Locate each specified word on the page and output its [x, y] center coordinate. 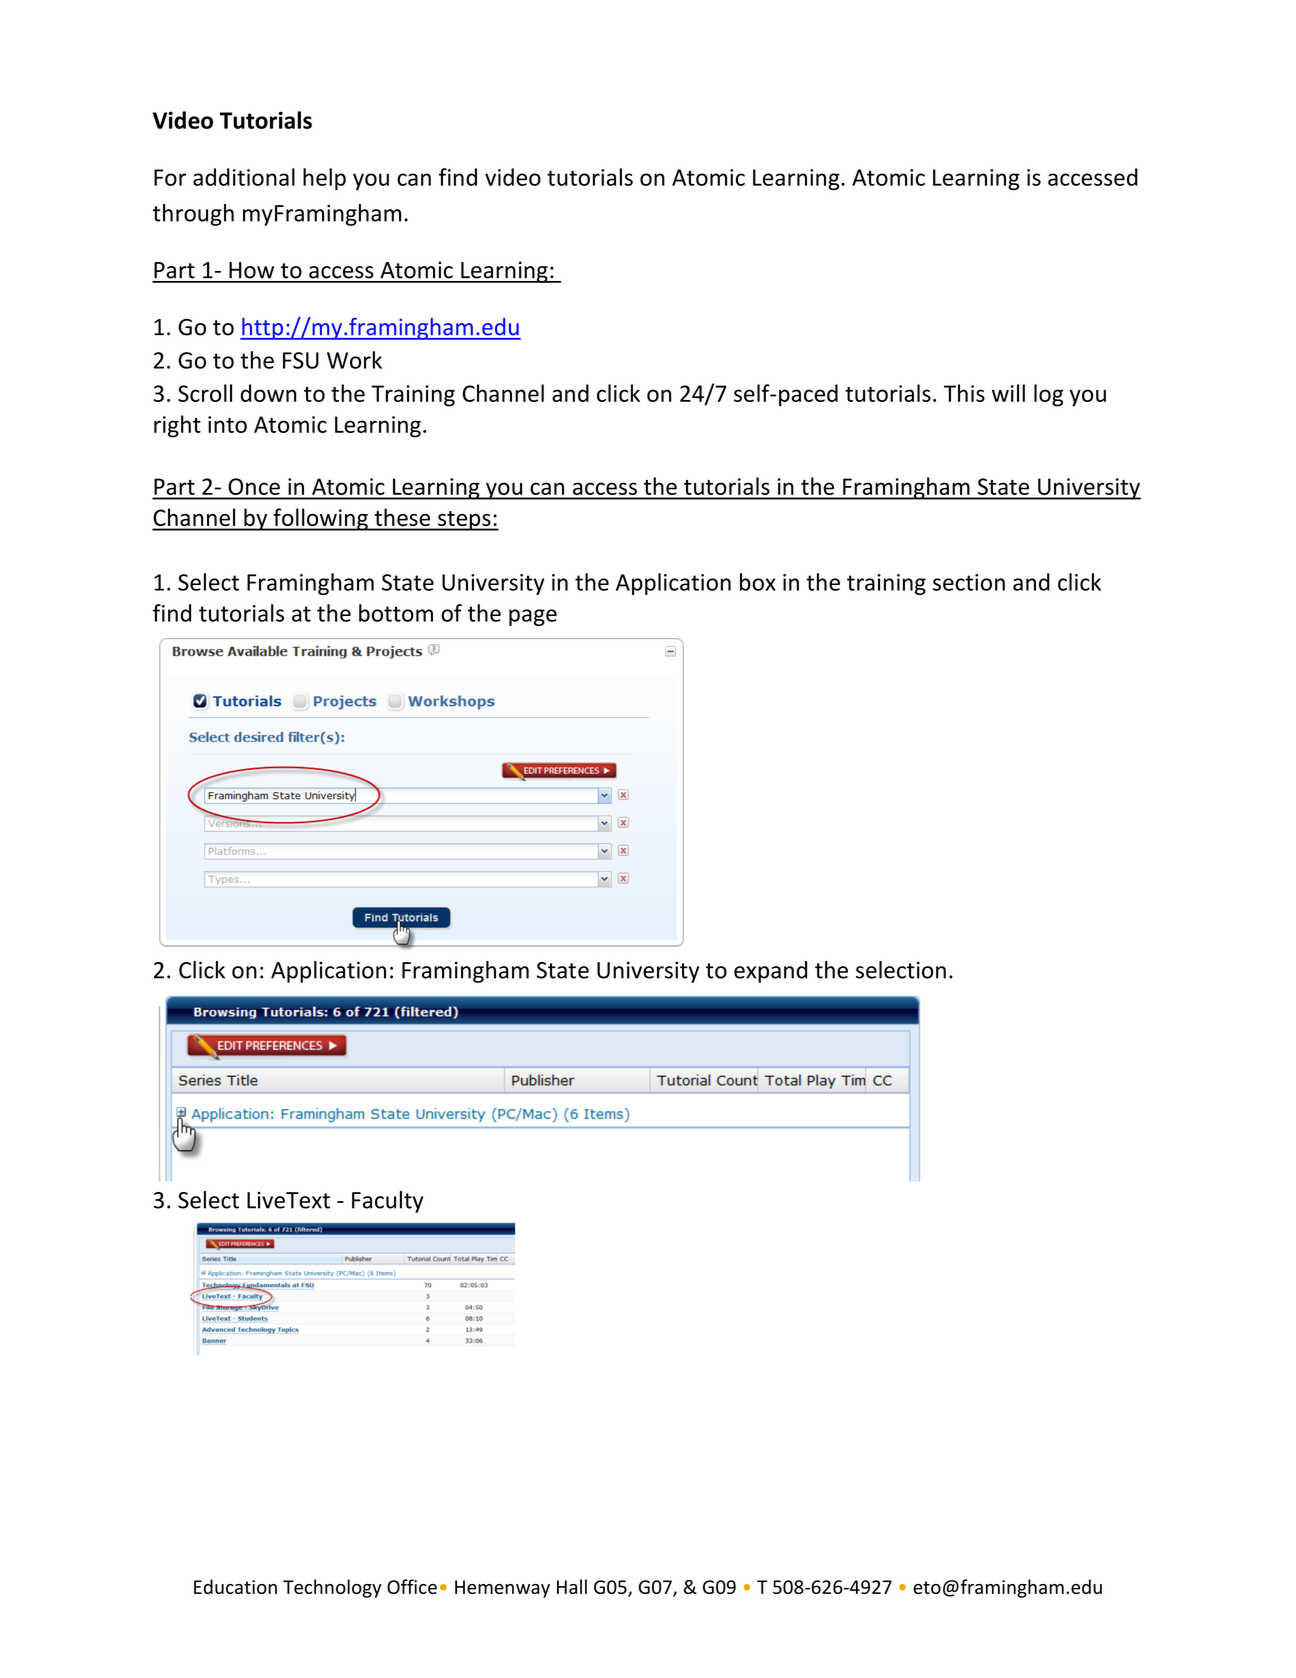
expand [770, 972]
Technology [332, 1588]
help [324, 179]
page [533, 617]
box [758, 582]
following [320, 519]
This [964, 393]
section [969, 582]
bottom [396, 613]
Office [412, 1586]
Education [235, 1586]
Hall [572, 1586]
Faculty [387, 1202]
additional [244, 177]
